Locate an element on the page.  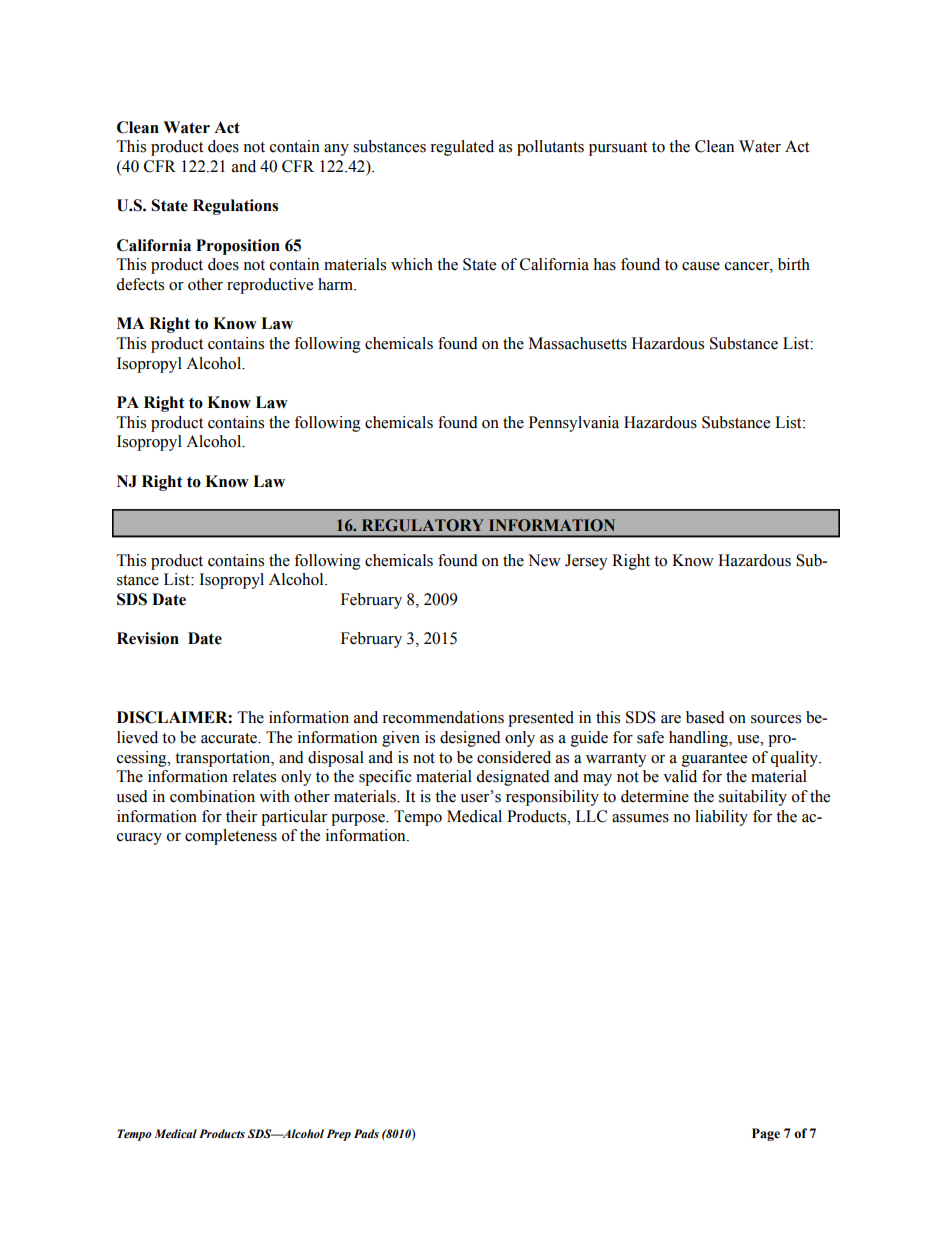
Regulations is located at coordinates (235, 207).
